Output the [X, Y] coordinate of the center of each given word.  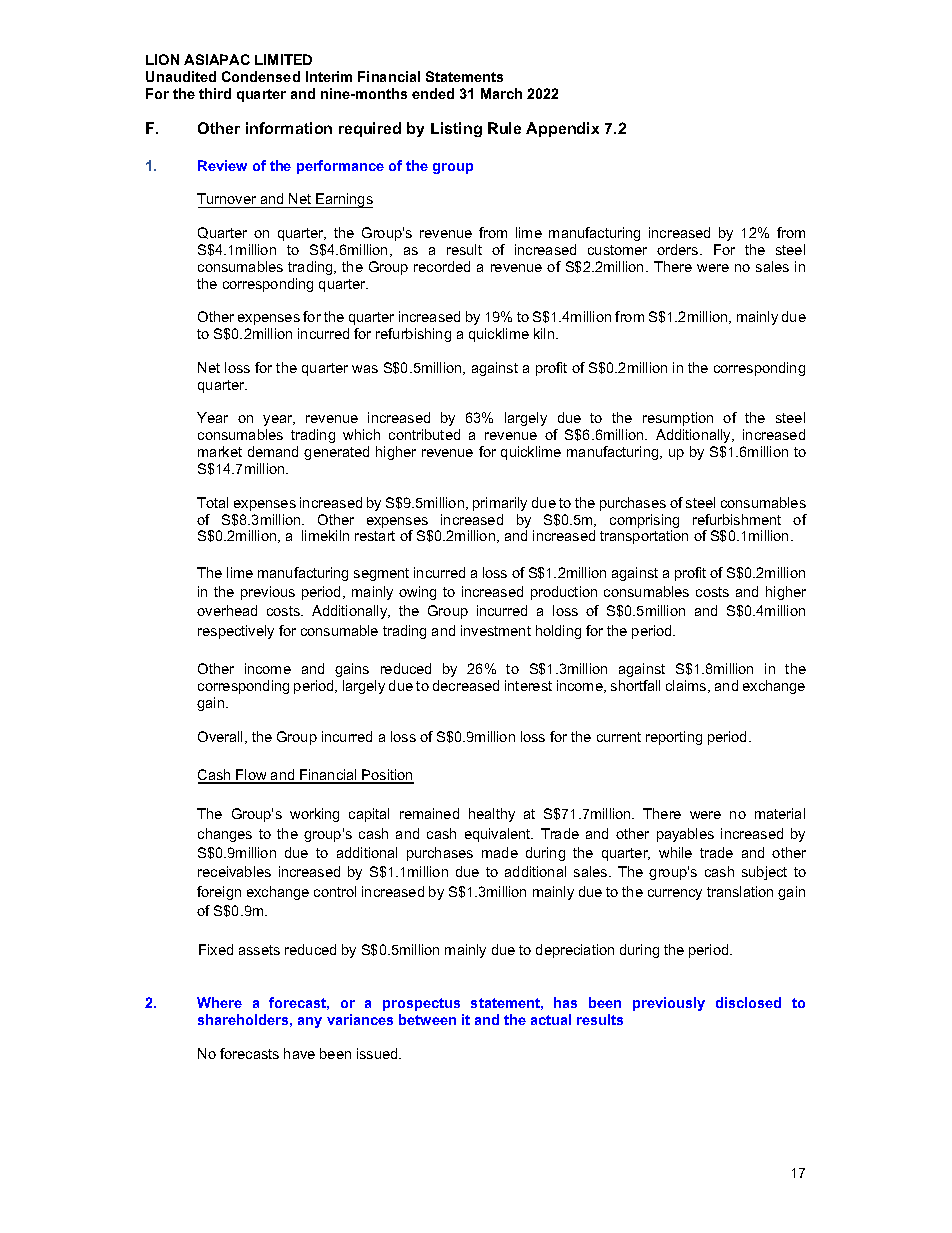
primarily [500, 504]
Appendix [562, 129]
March [501, 93]
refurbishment [737, 519]
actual [551, 1019]
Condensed [261, 76]
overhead [227, 610]
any [310, 1022]
